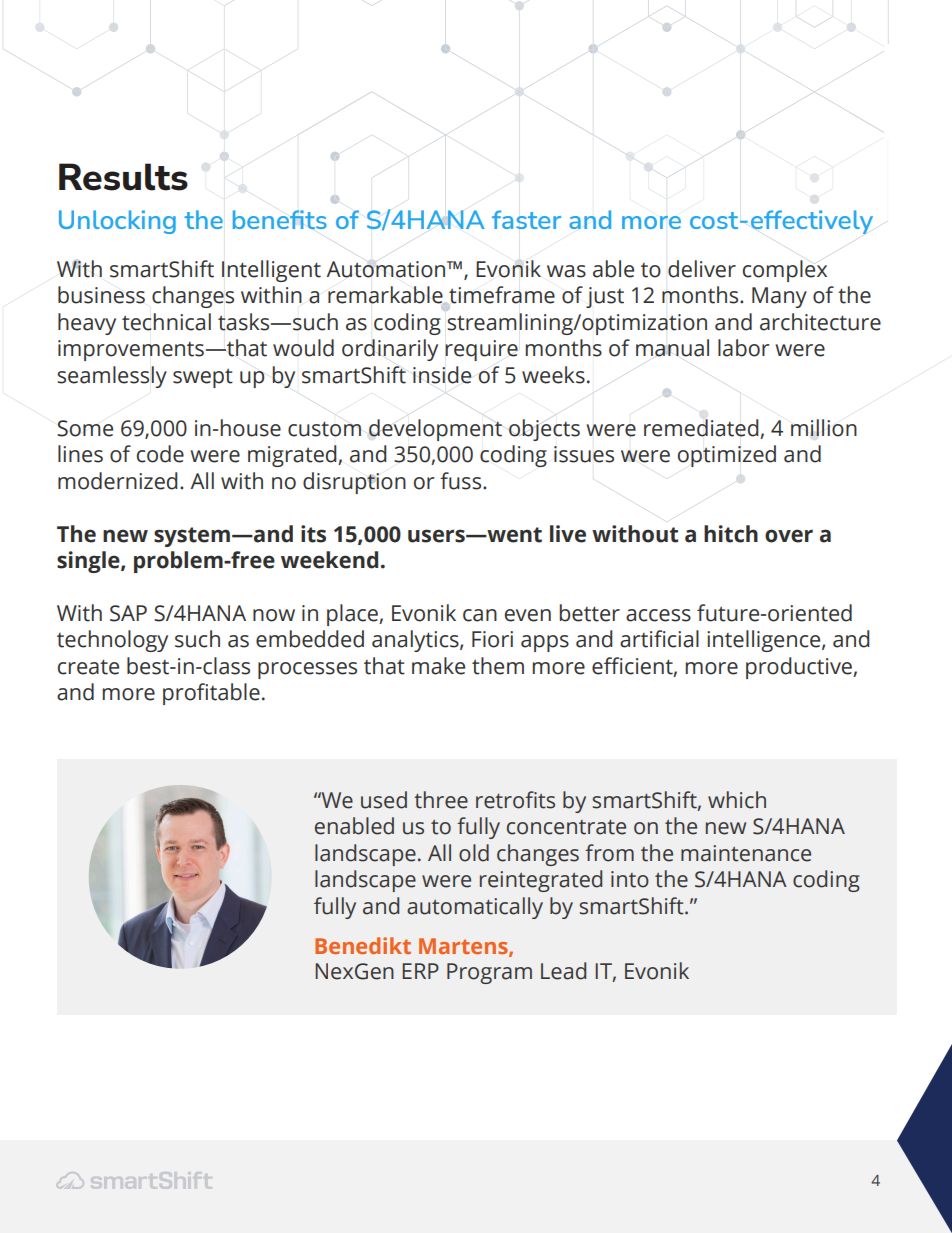  Describe the element at coordinates (785, 271) in the document. I see `complex` at that location.
